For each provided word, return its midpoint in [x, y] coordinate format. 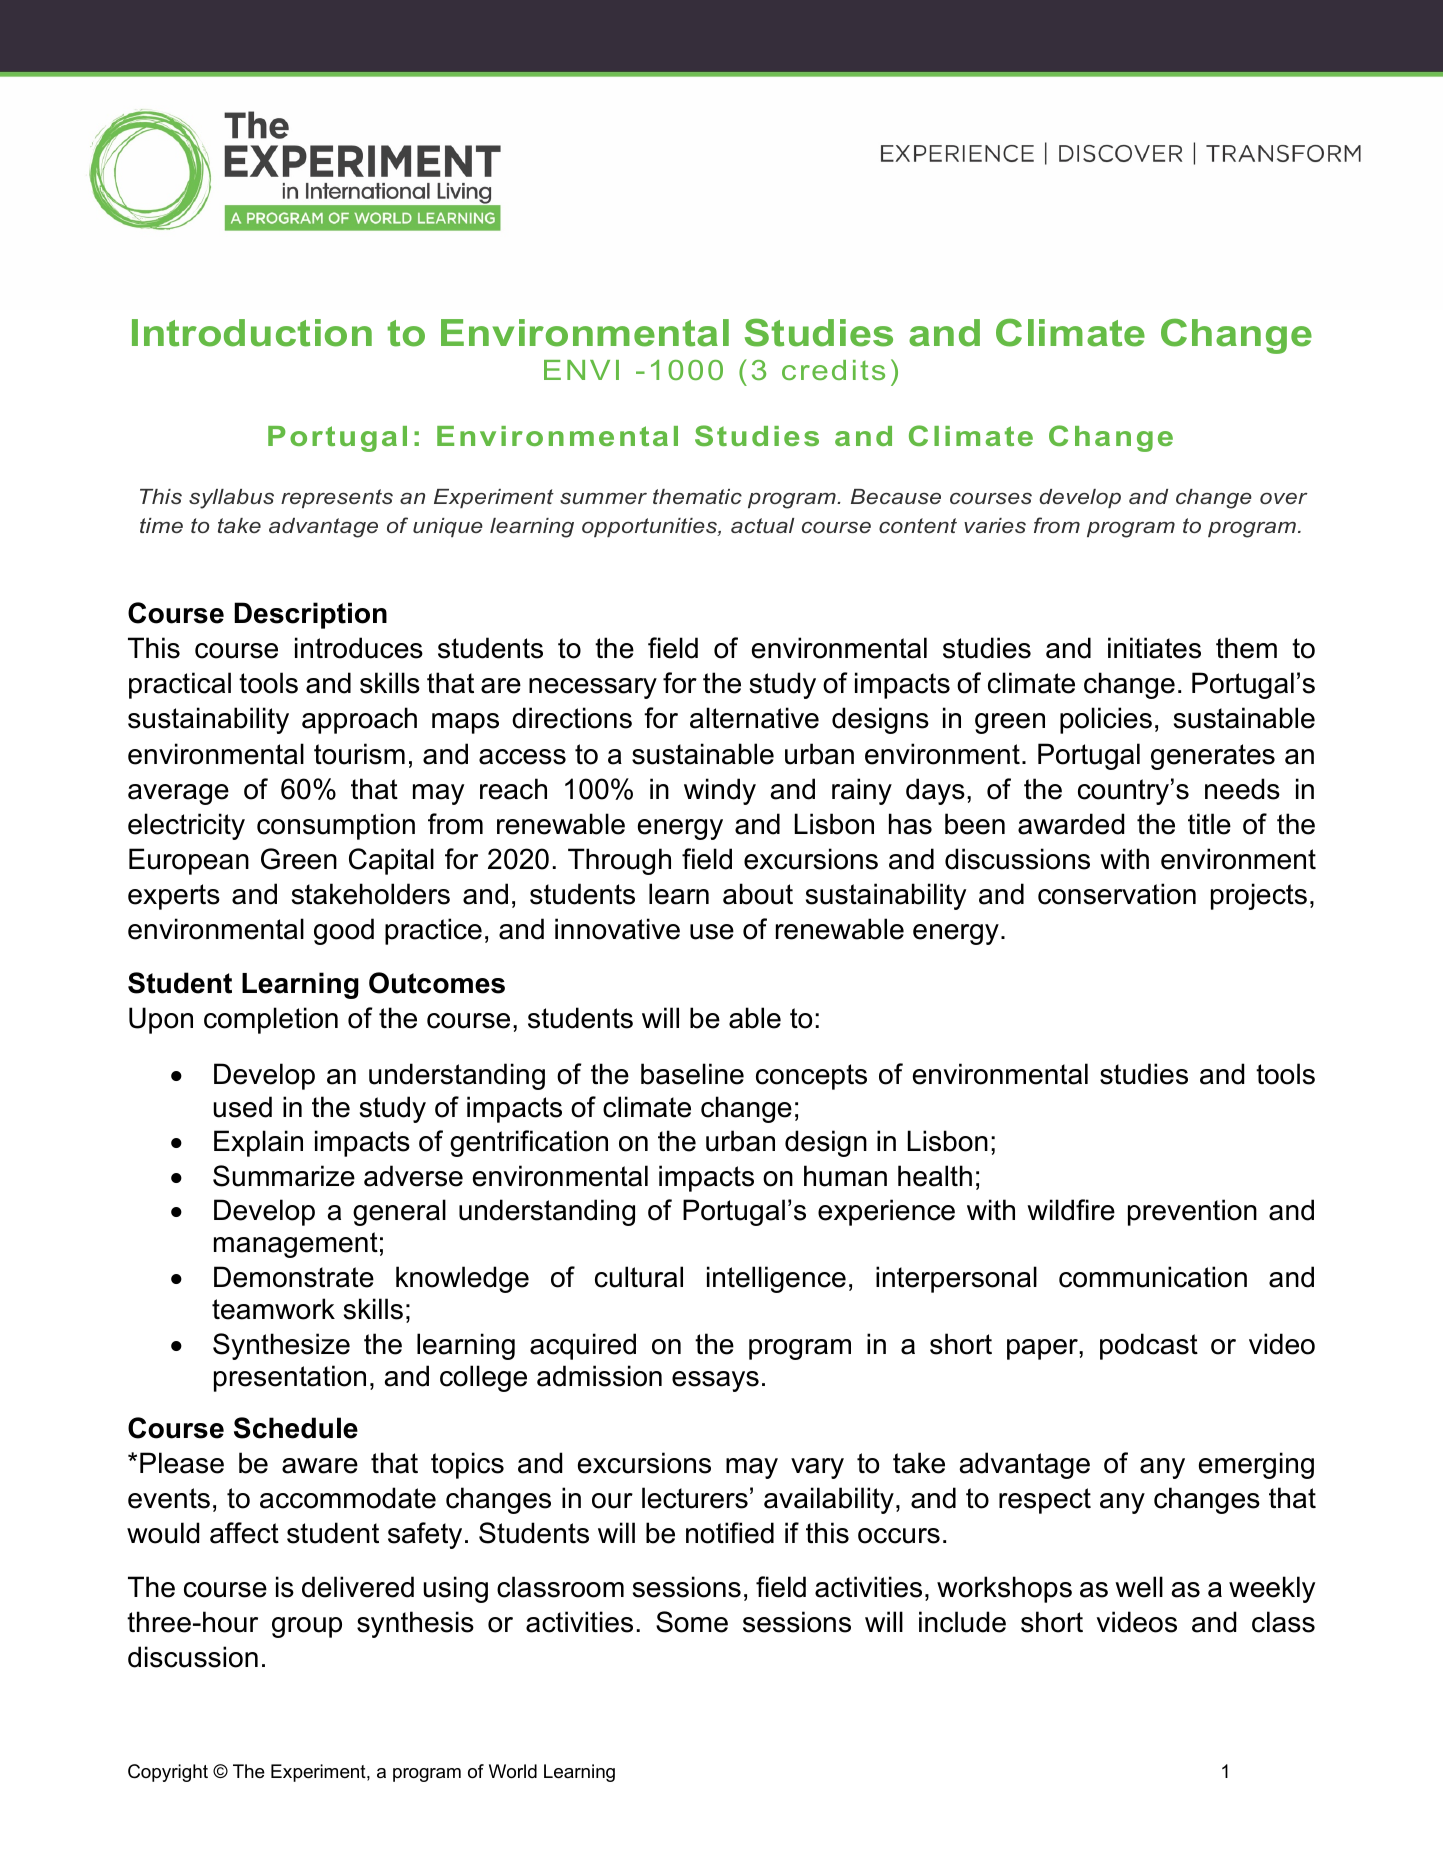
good [344, 931]
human [845, 1176]
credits [833, 370]
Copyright [168, 1773]
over [1284, 498]
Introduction [252, 333]
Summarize [284, 1176]
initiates [1154, 648]
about [758, 894]
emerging [1256, 1465]
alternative [754, 718]
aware [320, 1466]
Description [310, 615]
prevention [1192, 1212]
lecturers [695, 1498]
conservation [1117, 894]
